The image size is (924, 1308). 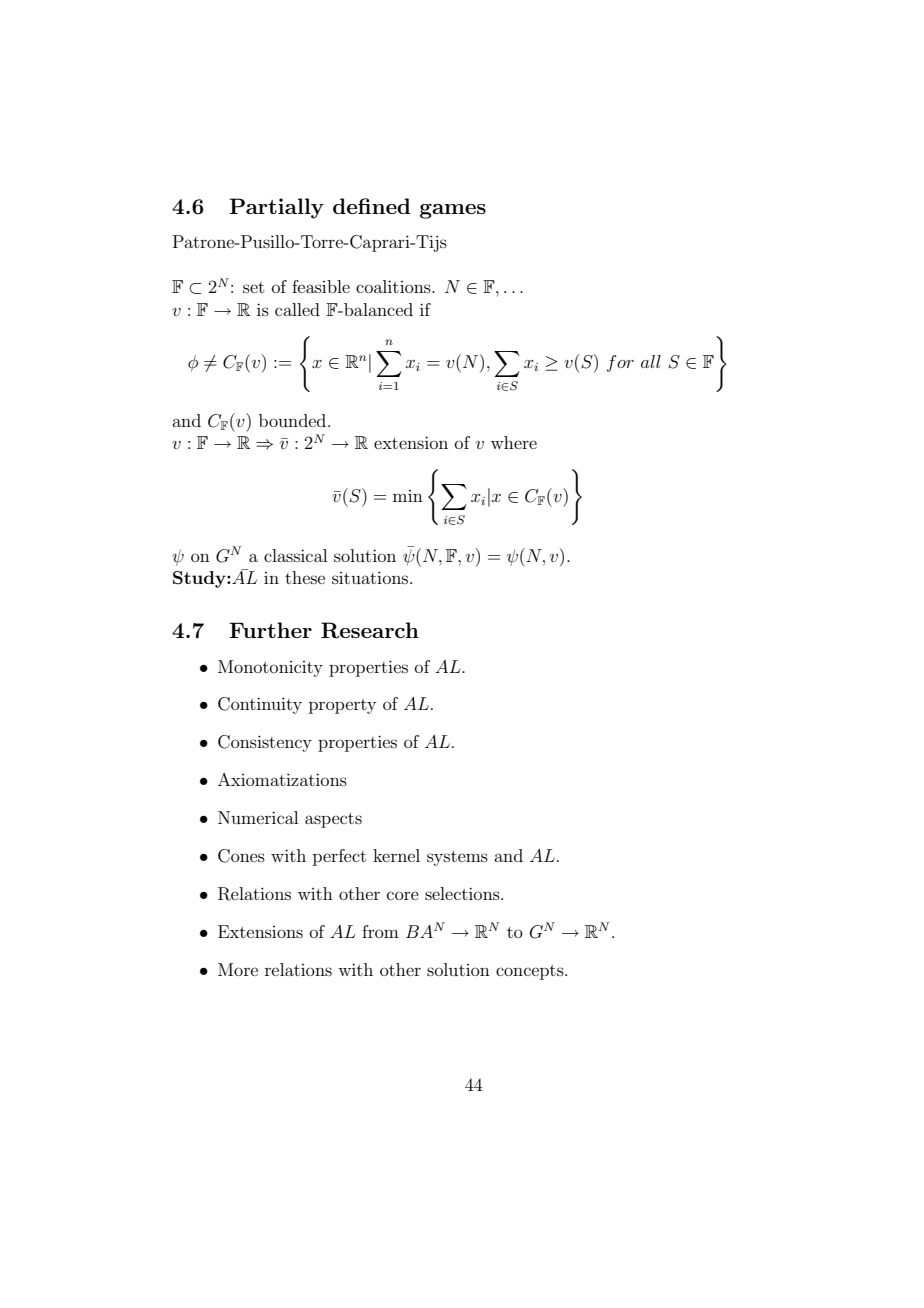 What do you see at coordinates (531, 972) in the screenshot?
I see `concepts` at bounding box center [531, 972].
